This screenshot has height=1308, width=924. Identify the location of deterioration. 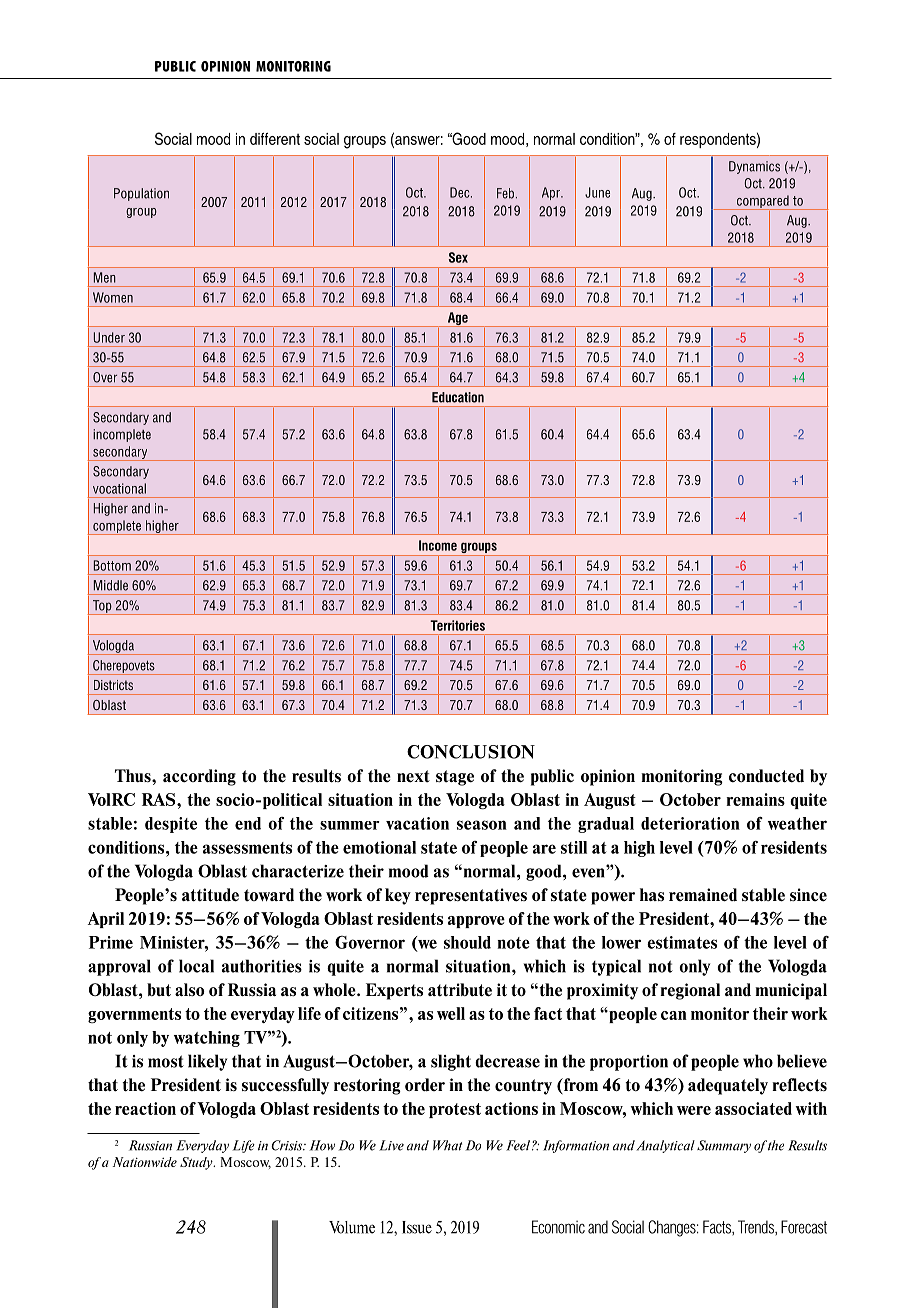
(690, 823).
